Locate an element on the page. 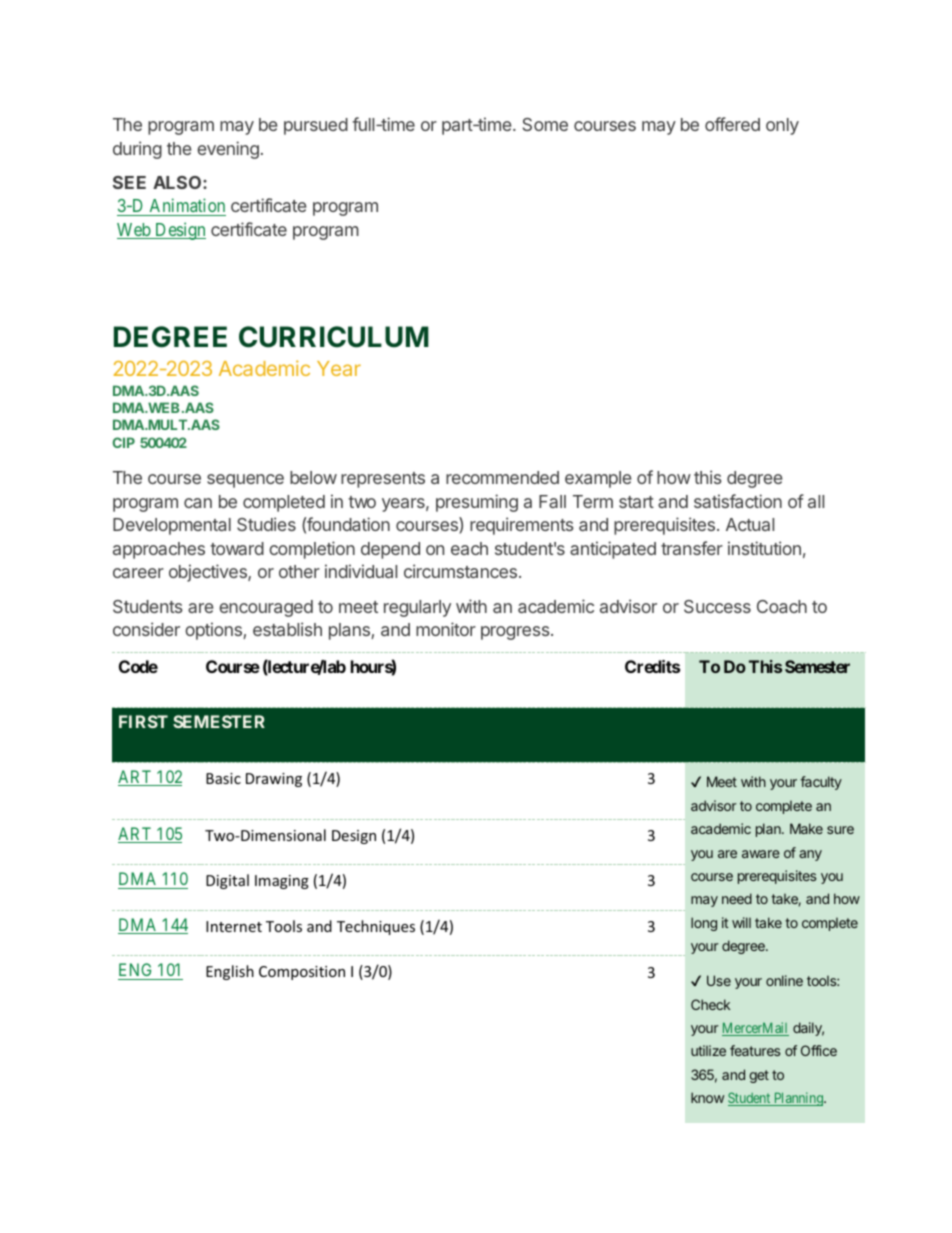 Image resolution: width=952 pixels, height=1233 pixels. Techniques is located at coordinates (376, 927).
